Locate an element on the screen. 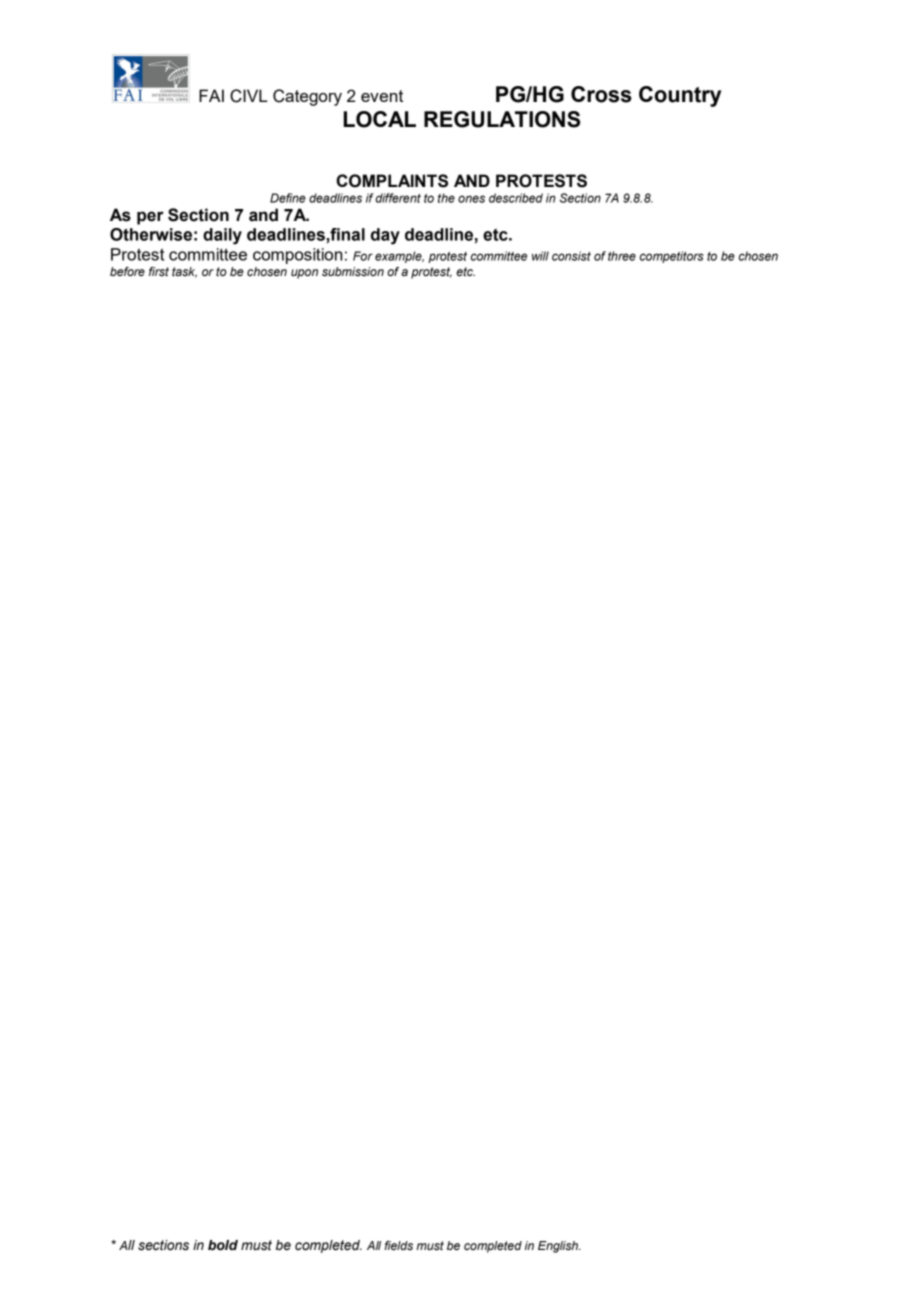  FAI is located at coordinates (211, 95).
